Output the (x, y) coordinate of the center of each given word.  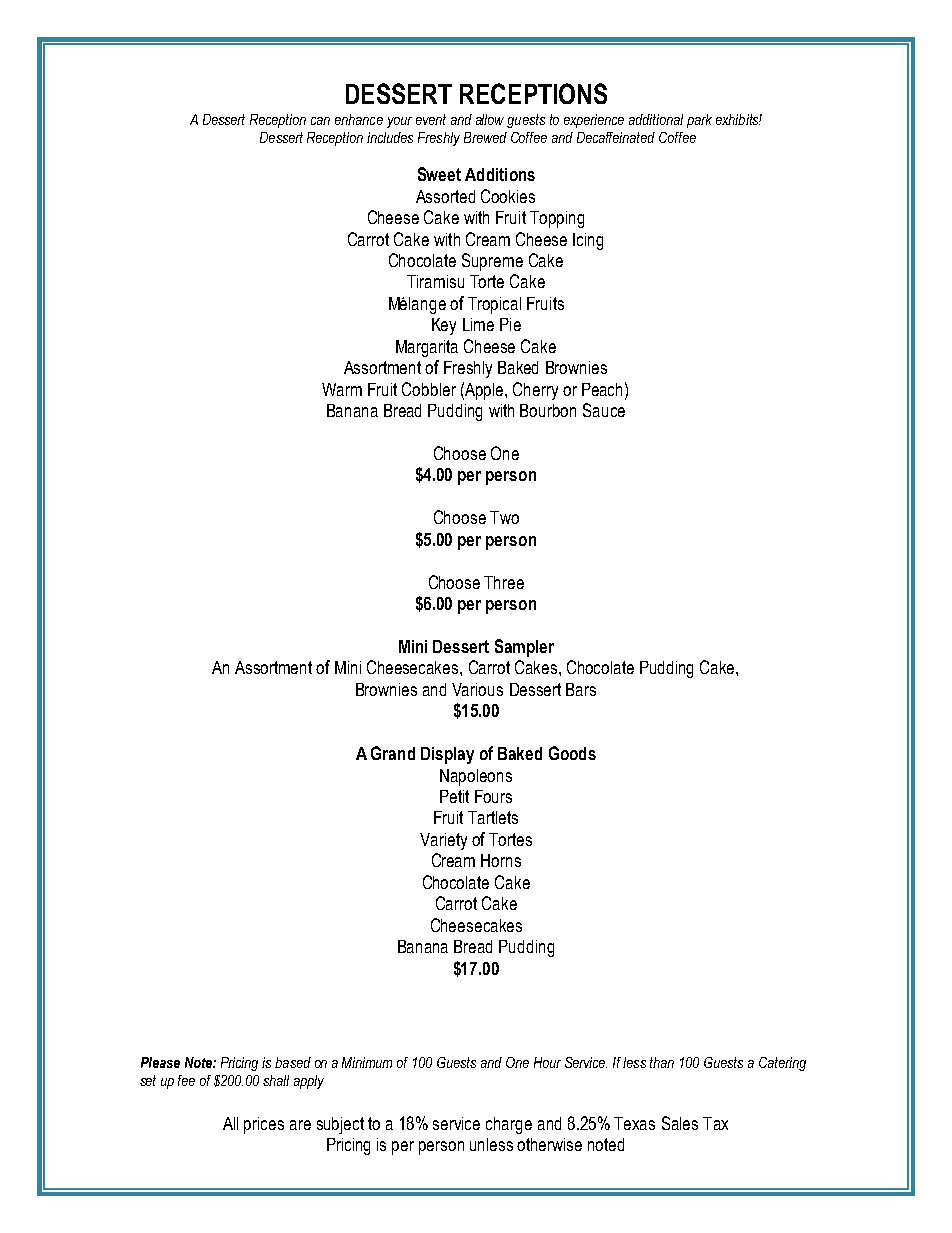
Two (504, 517)
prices (264, 1125)
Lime (478, 324)
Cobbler (429, 389)
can (320, 121)
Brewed (485, 137)
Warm (342, 389)
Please (160, 1062)
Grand (393, 753)
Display (447, 755)
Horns (501, 860)
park (699, 121)
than (662, 1062)
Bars (581, 689)
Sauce (604, 410)
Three (504, 582)
